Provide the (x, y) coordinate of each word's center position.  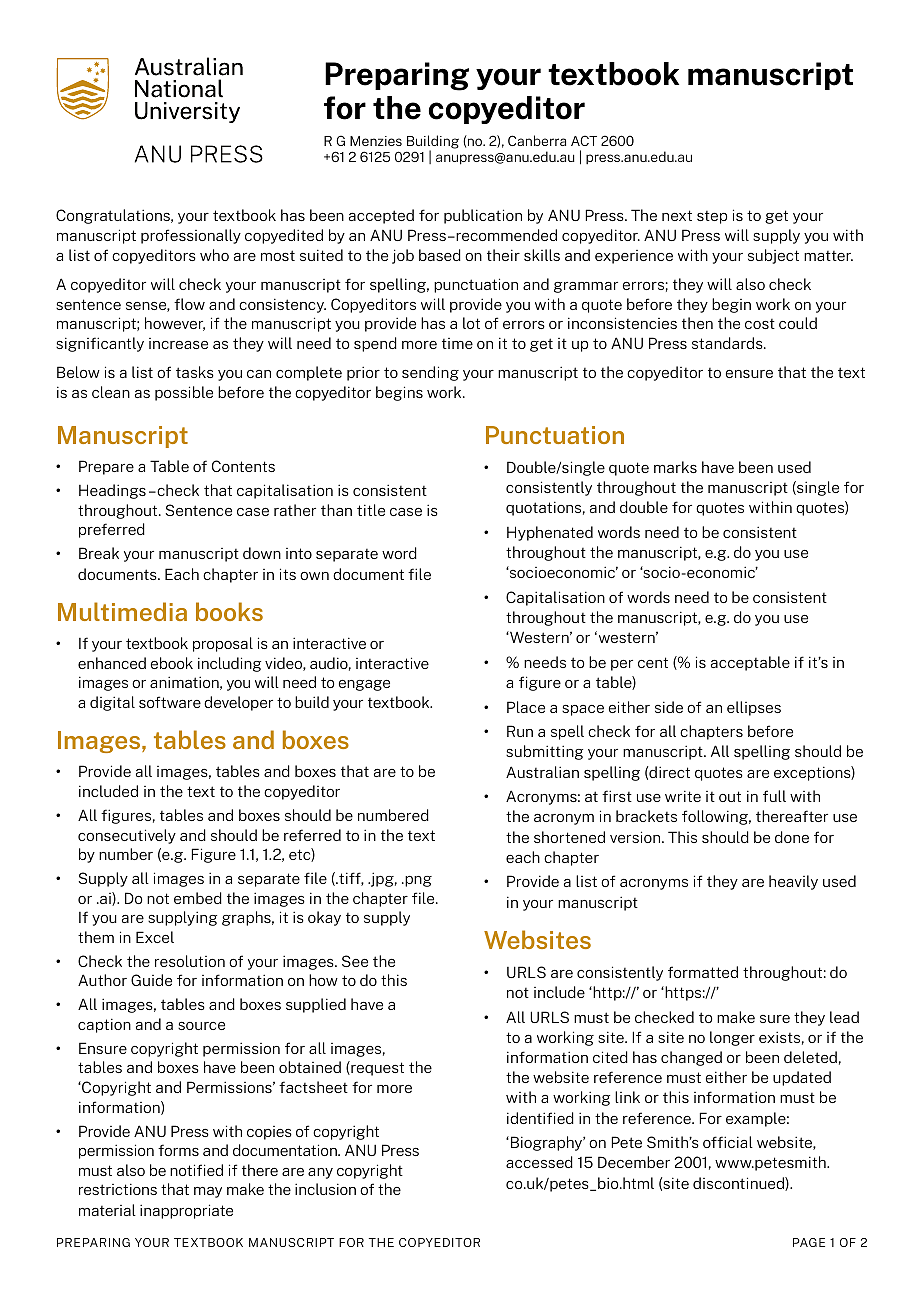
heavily (793, 882)
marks (675, 467)
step (712, 217)
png (417, 881)
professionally (191, 236)
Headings (112, 491)
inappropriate (186, 1211)
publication (483, 216)
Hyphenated (550, 533)
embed (198, 898)
